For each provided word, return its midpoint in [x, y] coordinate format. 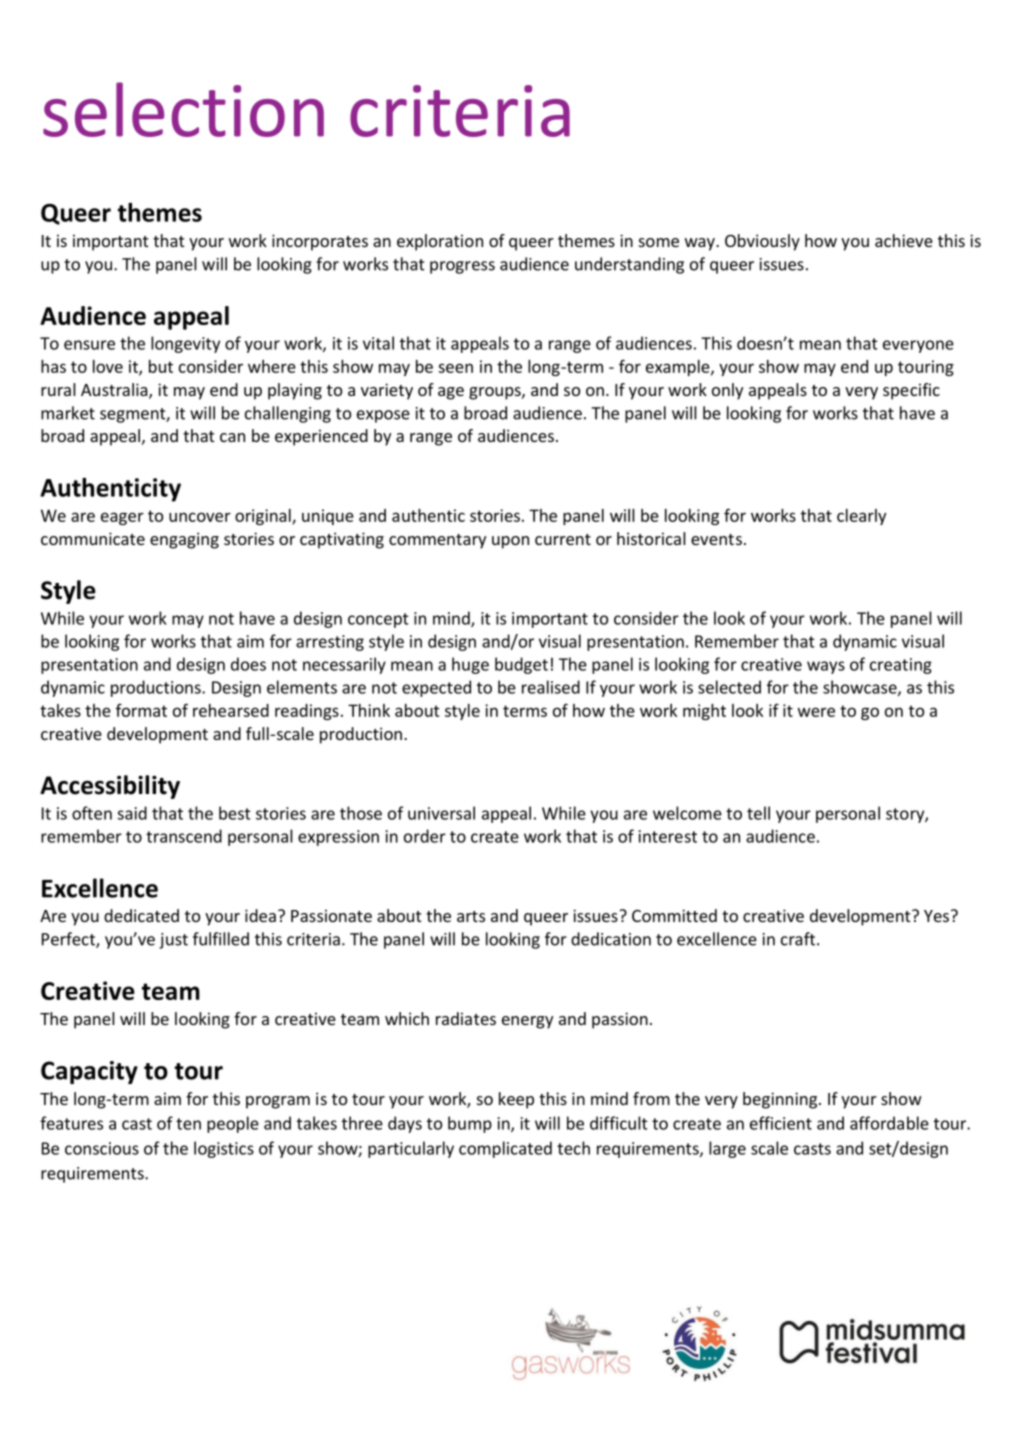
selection [183, 109]
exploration [440, 242]
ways [826, 667]
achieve [904, 240]
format [141, 710]
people [233, 1124]
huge [470, 665]
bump [470, 1124]
